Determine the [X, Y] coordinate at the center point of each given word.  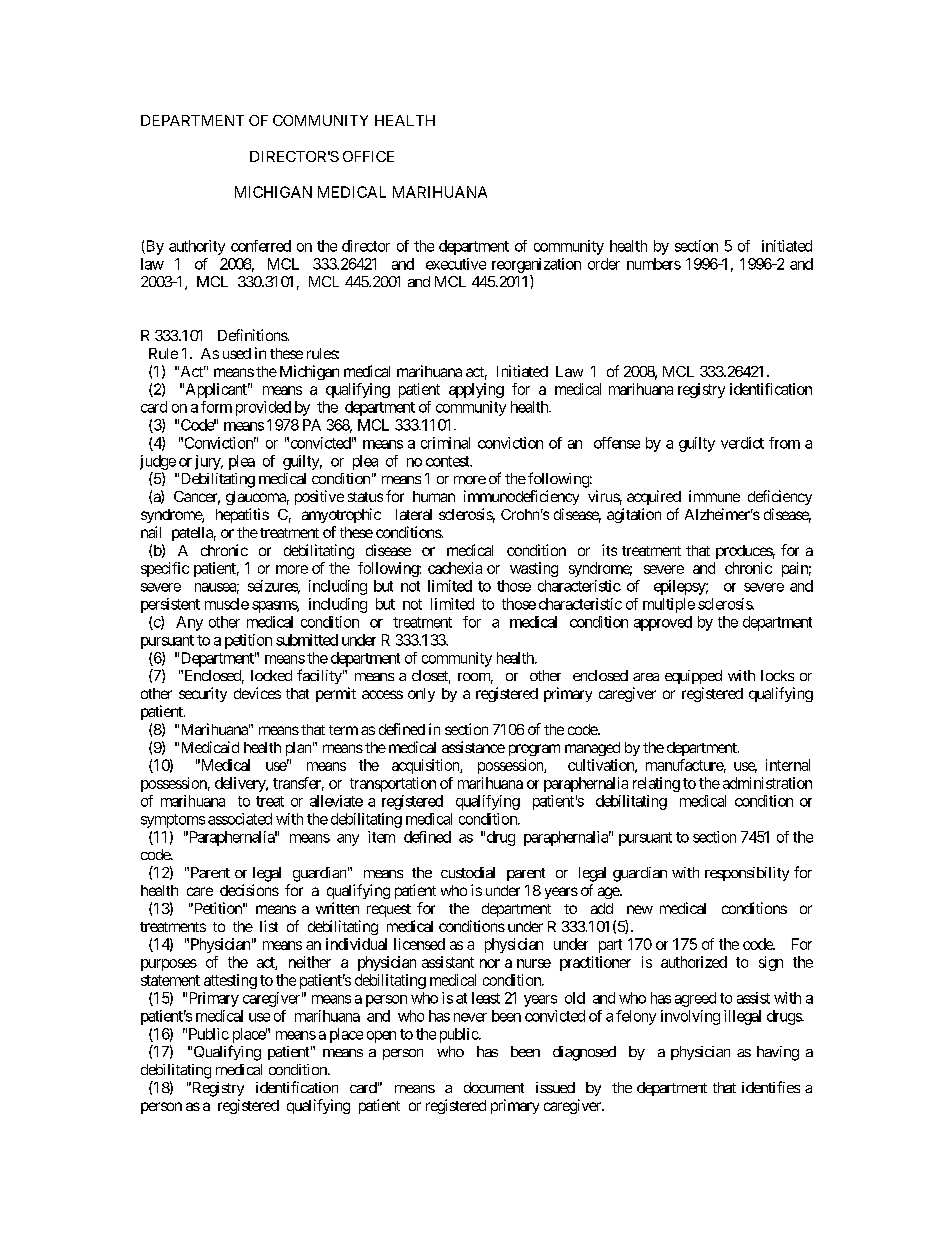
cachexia [455, 568]
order [604, 264]
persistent [170, 605]
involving [690, 1017]
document [494, 1087]
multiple [669, 605]
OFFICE [368, 156]
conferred [261, 246]
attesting [230, 981]
